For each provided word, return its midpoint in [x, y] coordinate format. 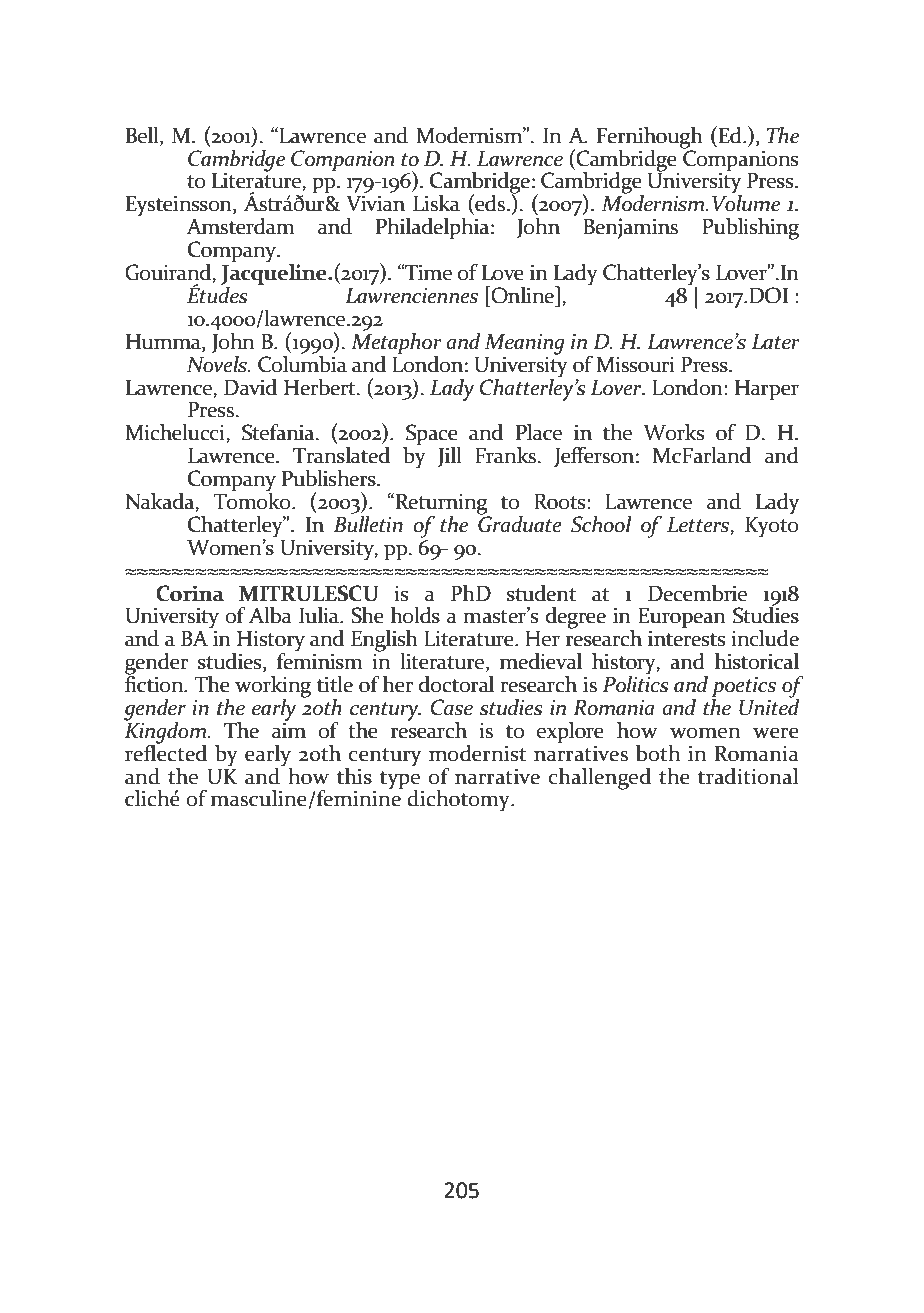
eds [489, 204]
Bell [143, 136]
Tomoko [253, 500]
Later [776, 342]
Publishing [750, 229]
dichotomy [459, 800]
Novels [218, 363]
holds [415, 615]
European [682, 618]
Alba [270, 615]
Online [522, 295]
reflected [166, 752]
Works [673, 432]
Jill [449, 457]
